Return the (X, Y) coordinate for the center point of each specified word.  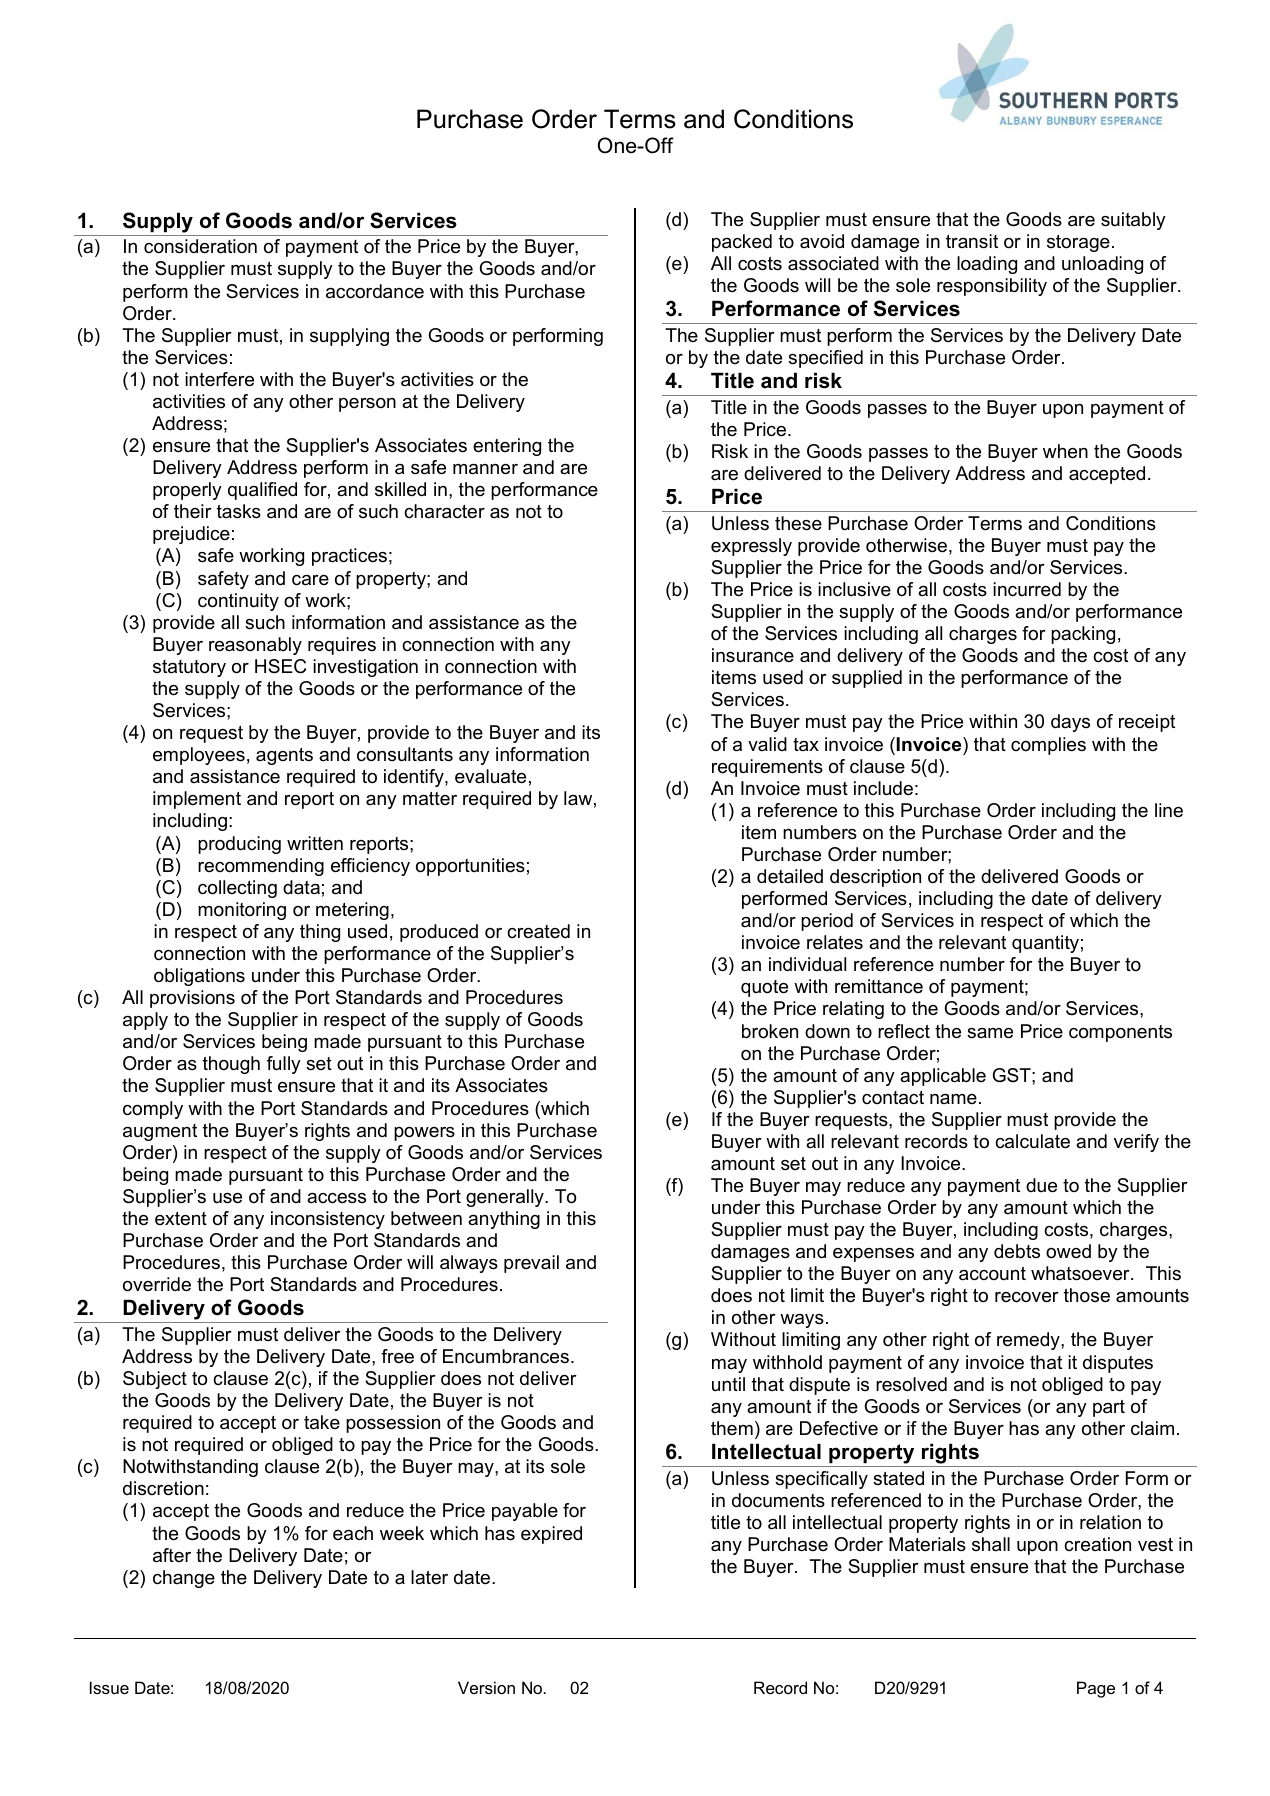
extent (181, 1219)
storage (1078, 243)
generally (506, 1198)
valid (767, 744)
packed (742, 243)
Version (486, 1687)
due (1041, 1185)
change (184, 1579)
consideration (200, 246)
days (1070, 723)
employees (199, 756)
